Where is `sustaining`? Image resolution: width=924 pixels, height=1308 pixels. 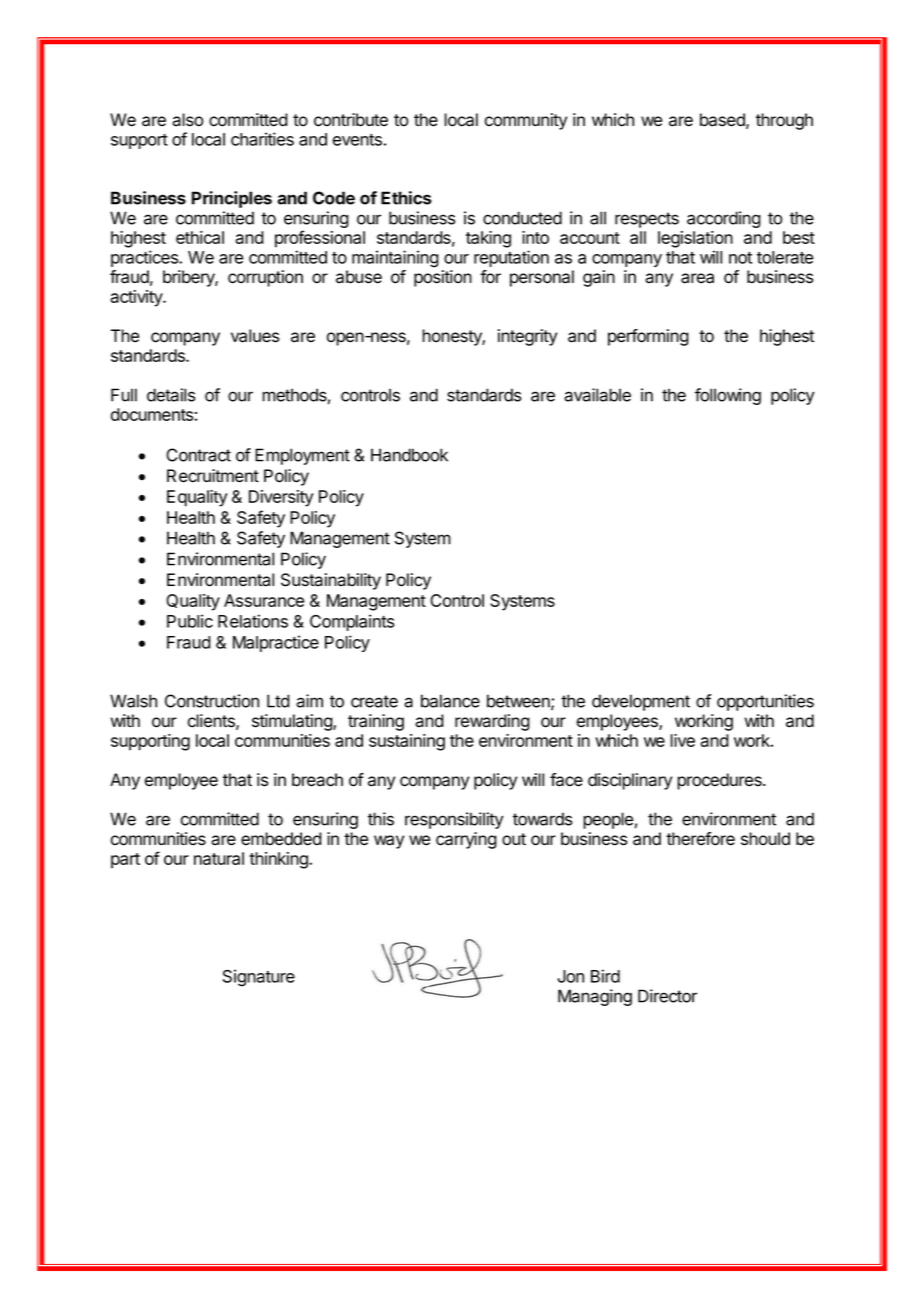
sustaining is located at coordinates (407, 742).
